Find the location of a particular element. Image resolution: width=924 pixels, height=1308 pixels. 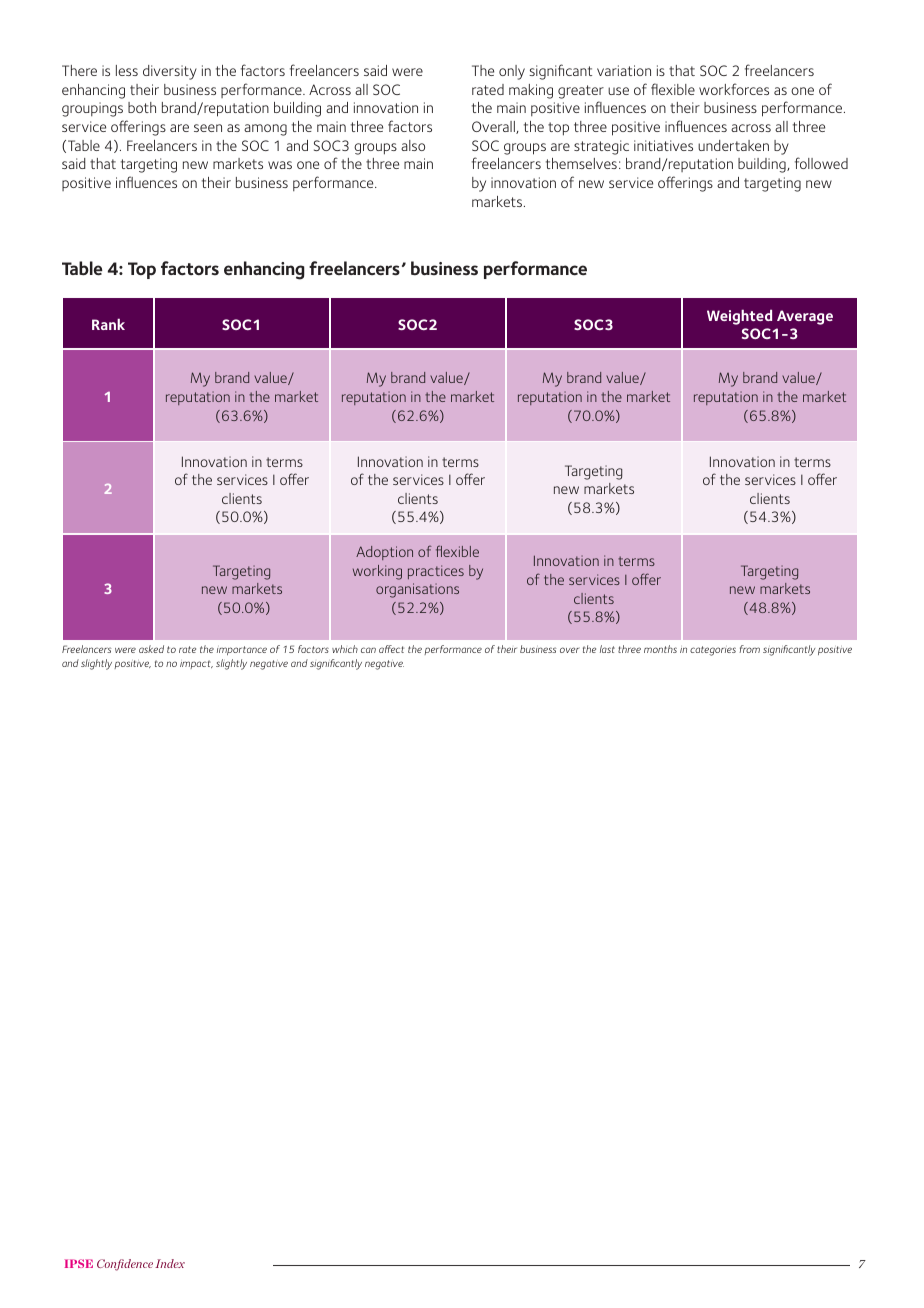

workforces is located at coordinates (734, 89).
